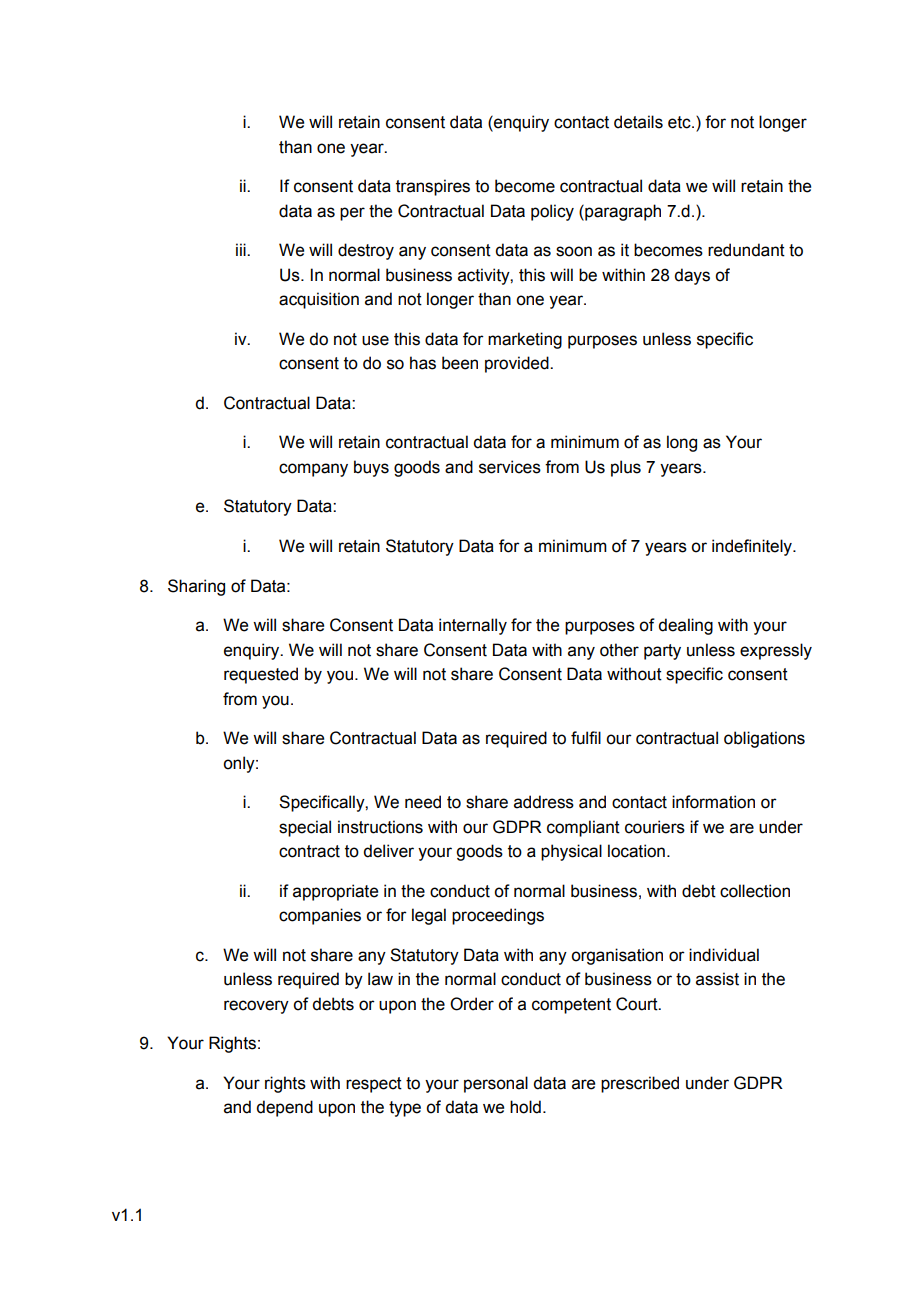 The width and height of the screenshot is (924, 1308). What do you see at coordinates (473, 626) in the screenshot?
I see `internally` at bounding box center [473, 626].
